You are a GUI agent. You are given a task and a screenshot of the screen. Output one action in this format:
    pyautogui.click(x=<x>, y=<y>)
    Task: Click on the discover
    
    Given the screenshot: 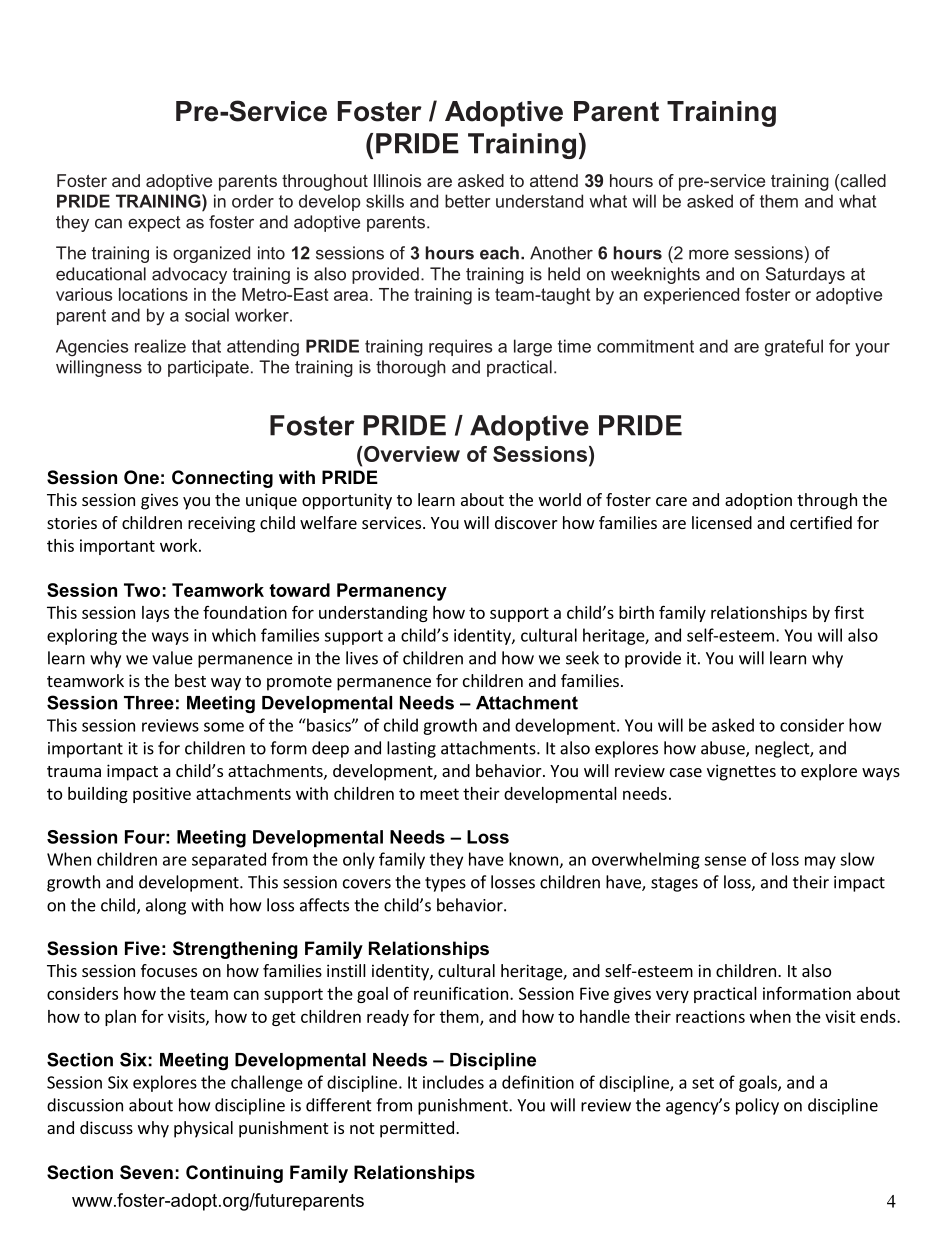 What is the action you would take?
    pyautogui.click(x=526, y=522)
